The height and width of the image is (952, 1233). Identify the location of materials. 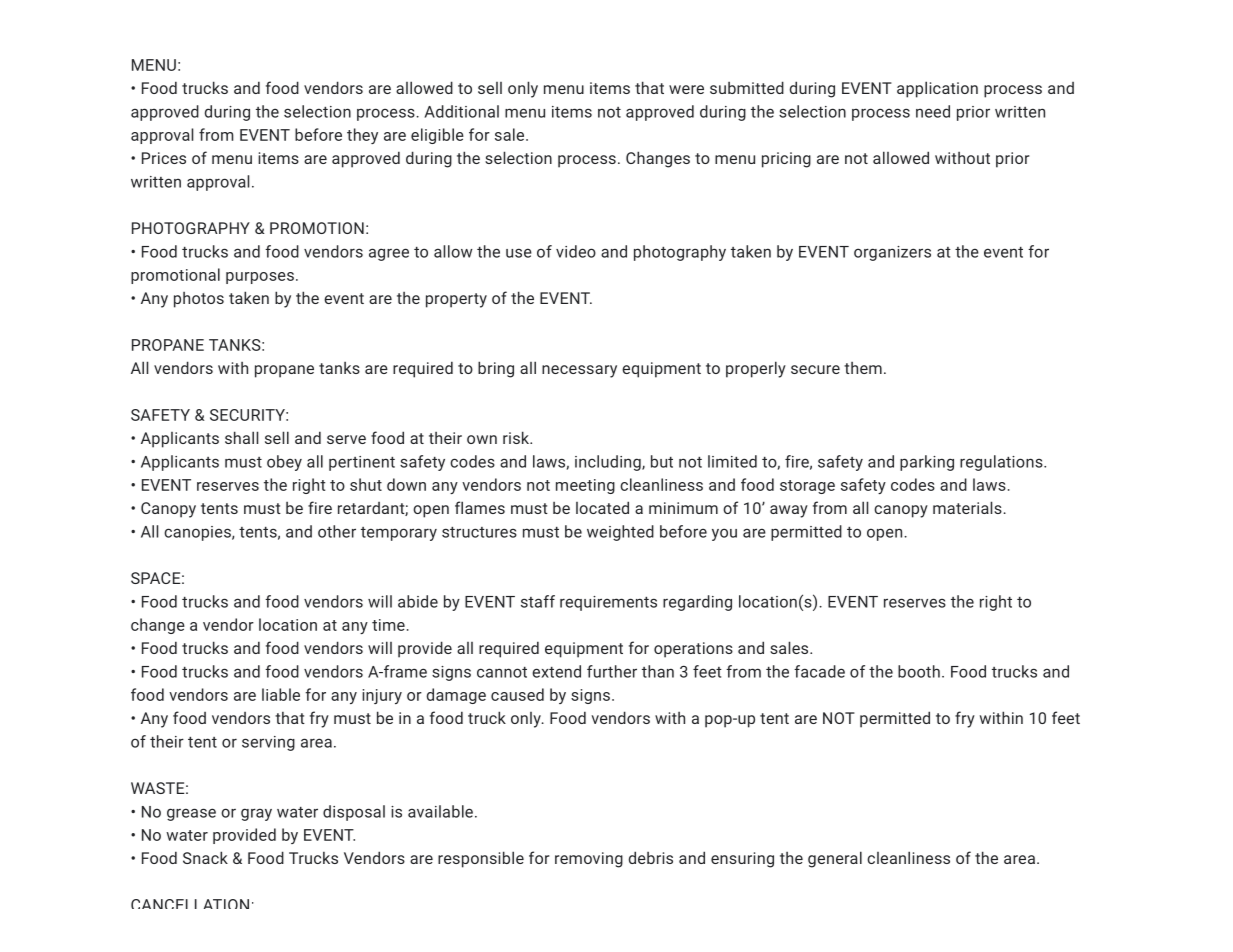
(967, 507).
